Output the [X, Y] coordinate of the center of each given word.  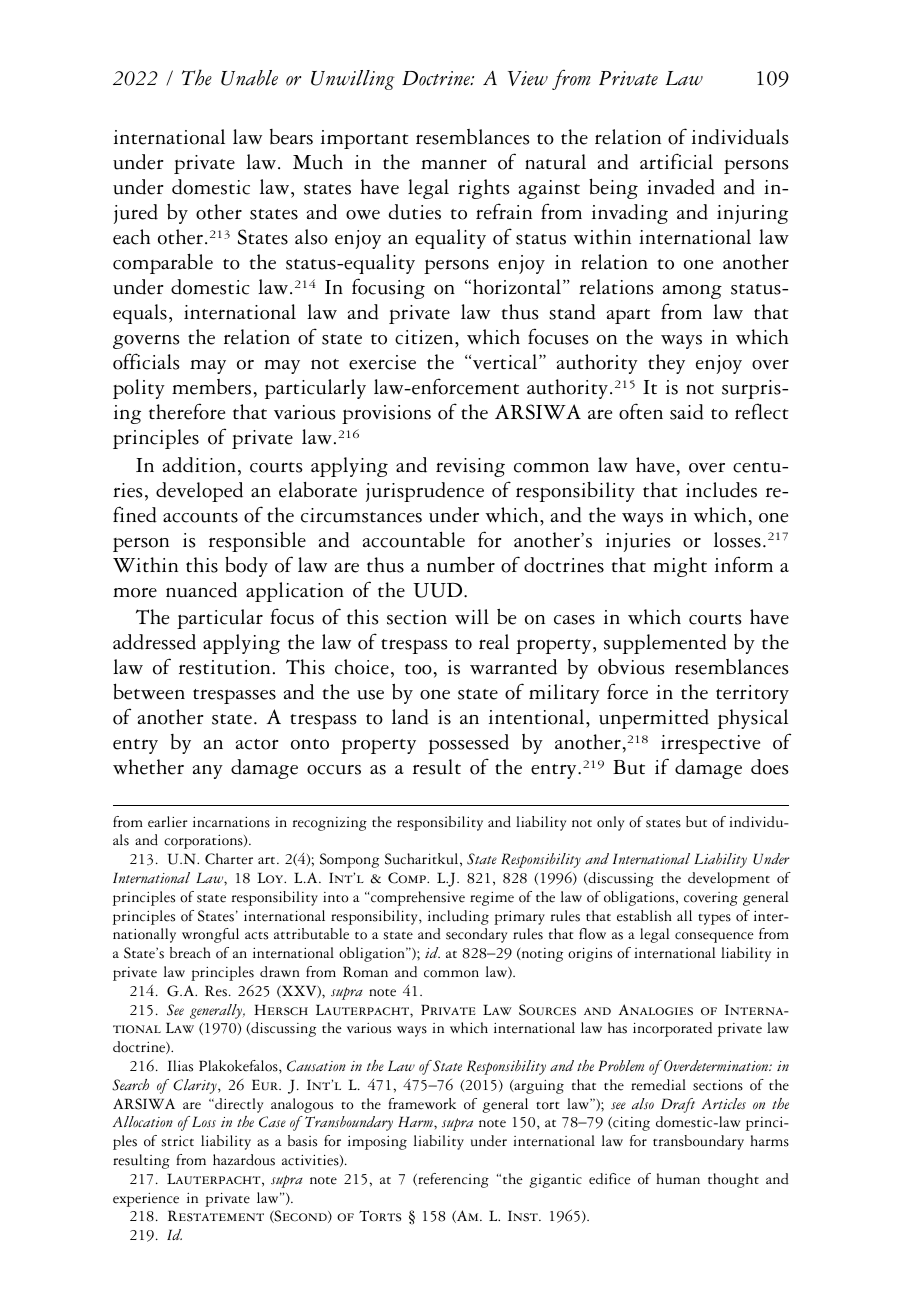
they [666, 364]
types [714, 919]
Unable [249, 78]
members [211, 387]
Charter [229, 859]
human [678, 1179]
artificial [676, 161]
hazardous [244, 1160]
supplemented [665, 644]
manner [454, 164]
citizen [425, 337]
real [494, 642]
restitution [224, 667]
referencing [452, 1180]
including [458, 917]
